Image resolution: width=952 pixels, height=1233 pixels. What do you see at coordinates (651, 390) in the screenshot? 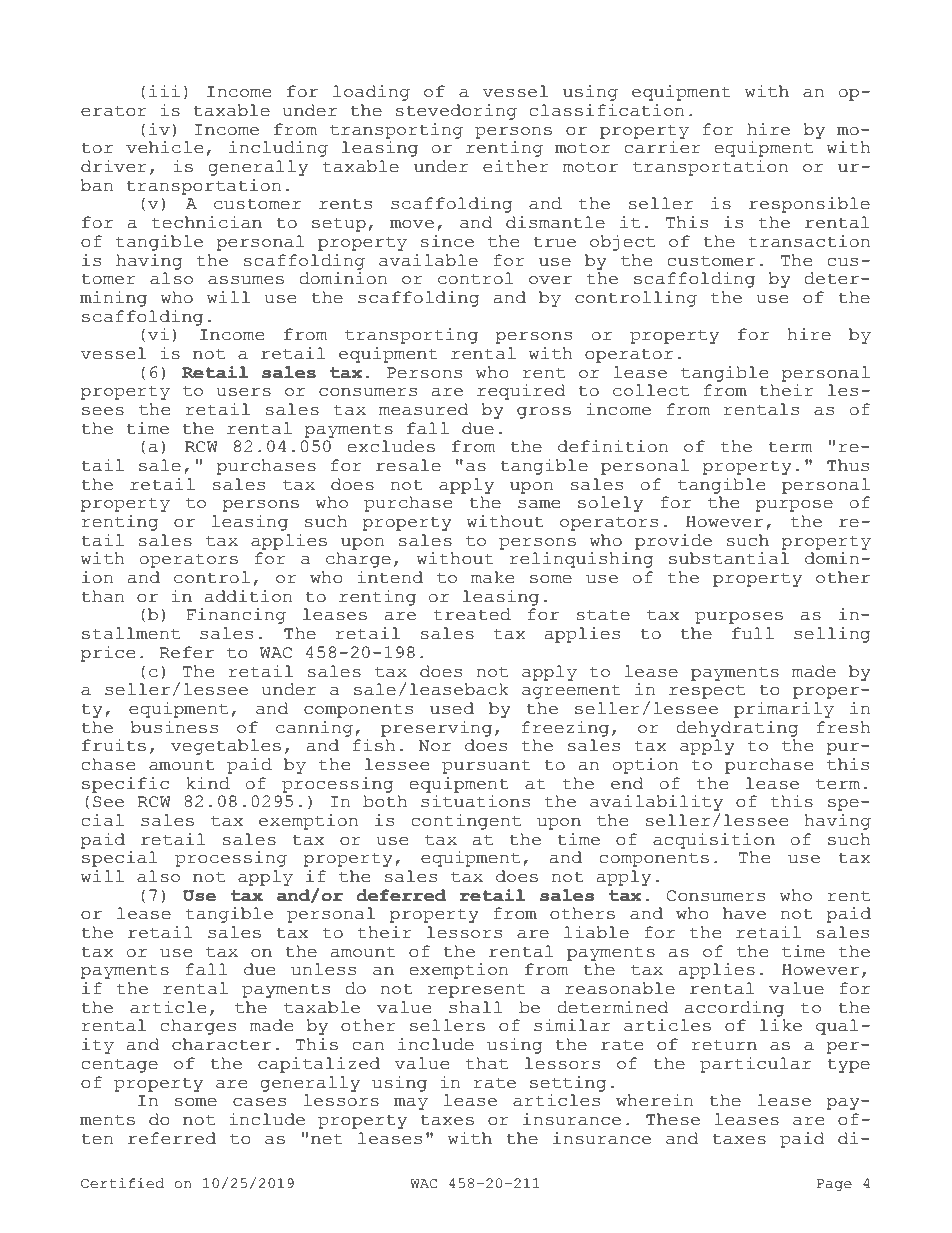
I see `collect` at bounding box center [651, 390].
